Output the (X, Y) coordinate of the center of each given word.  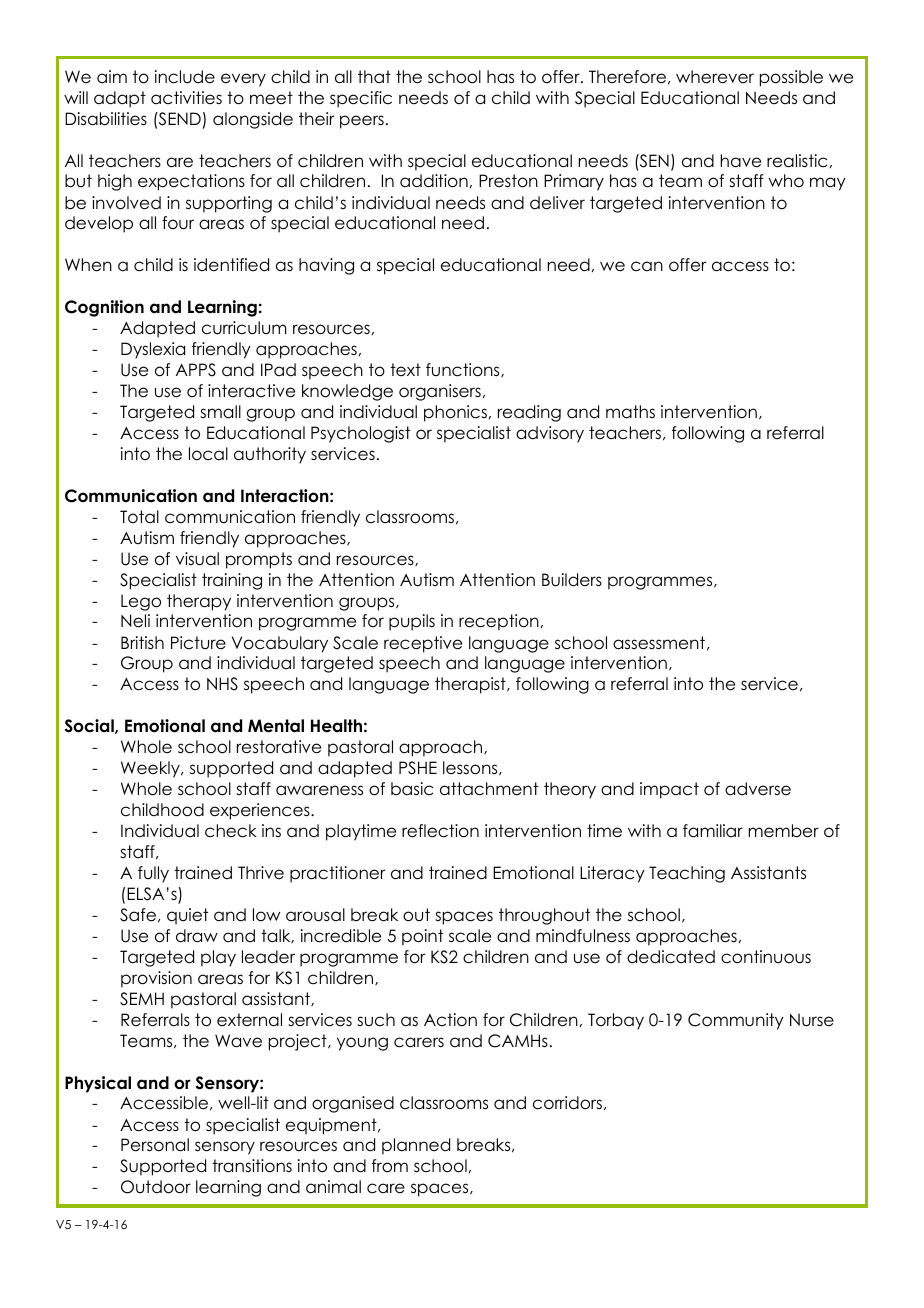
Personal (155, 1145)
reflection (440, 831)
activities (186, 98)
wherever (715, 77)
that (374, 76)
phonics (455, 413)
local (208, 454)
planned (416, 1146)
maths (630, 412)
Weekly (151, 769)
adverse (758, 789)
